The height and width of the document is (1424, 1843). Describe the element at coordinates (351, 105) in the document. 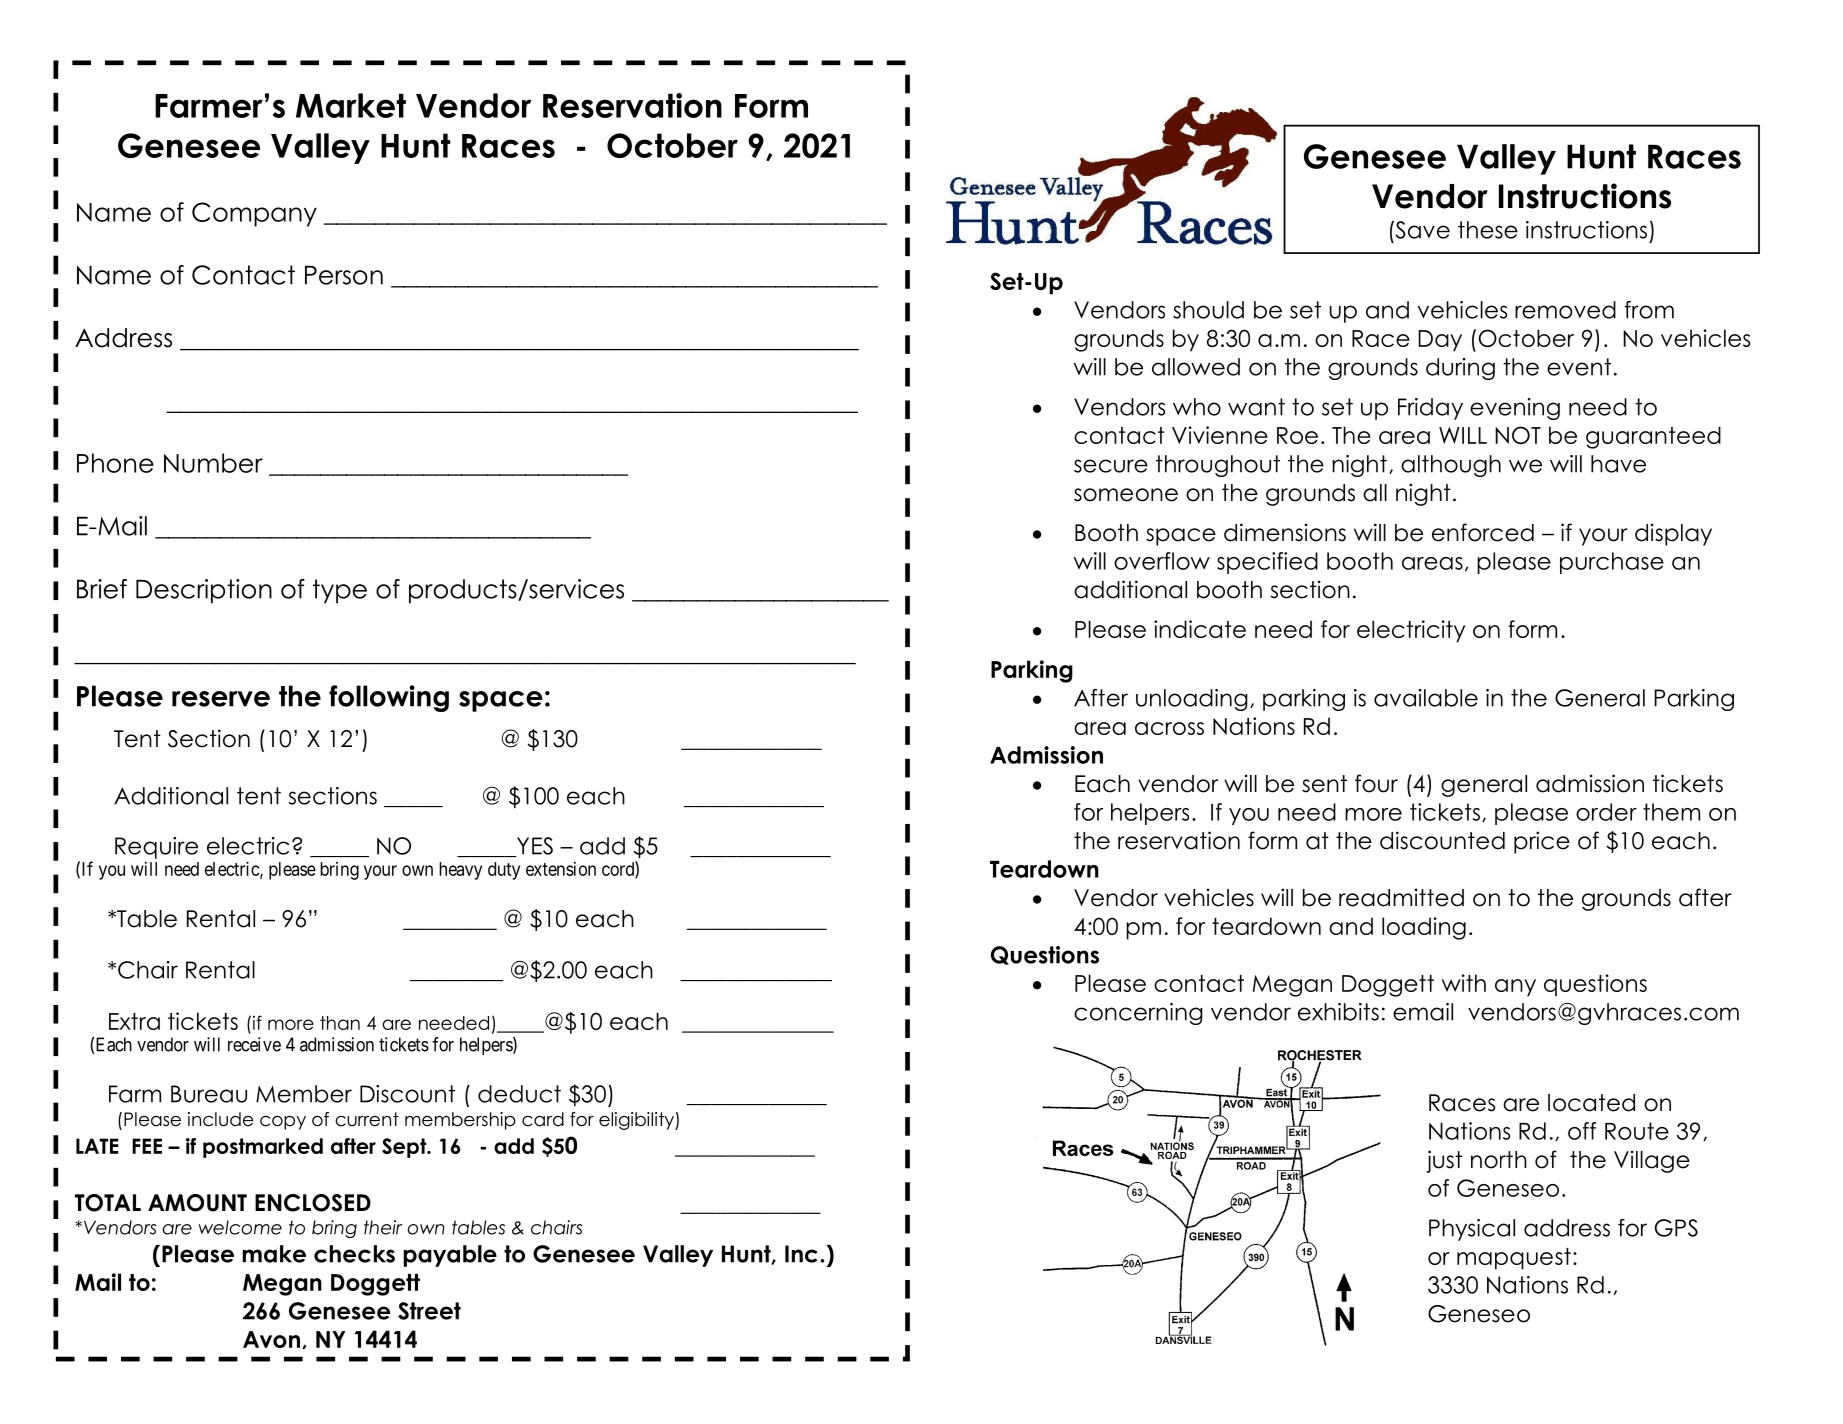

I see `Market` at that location.
